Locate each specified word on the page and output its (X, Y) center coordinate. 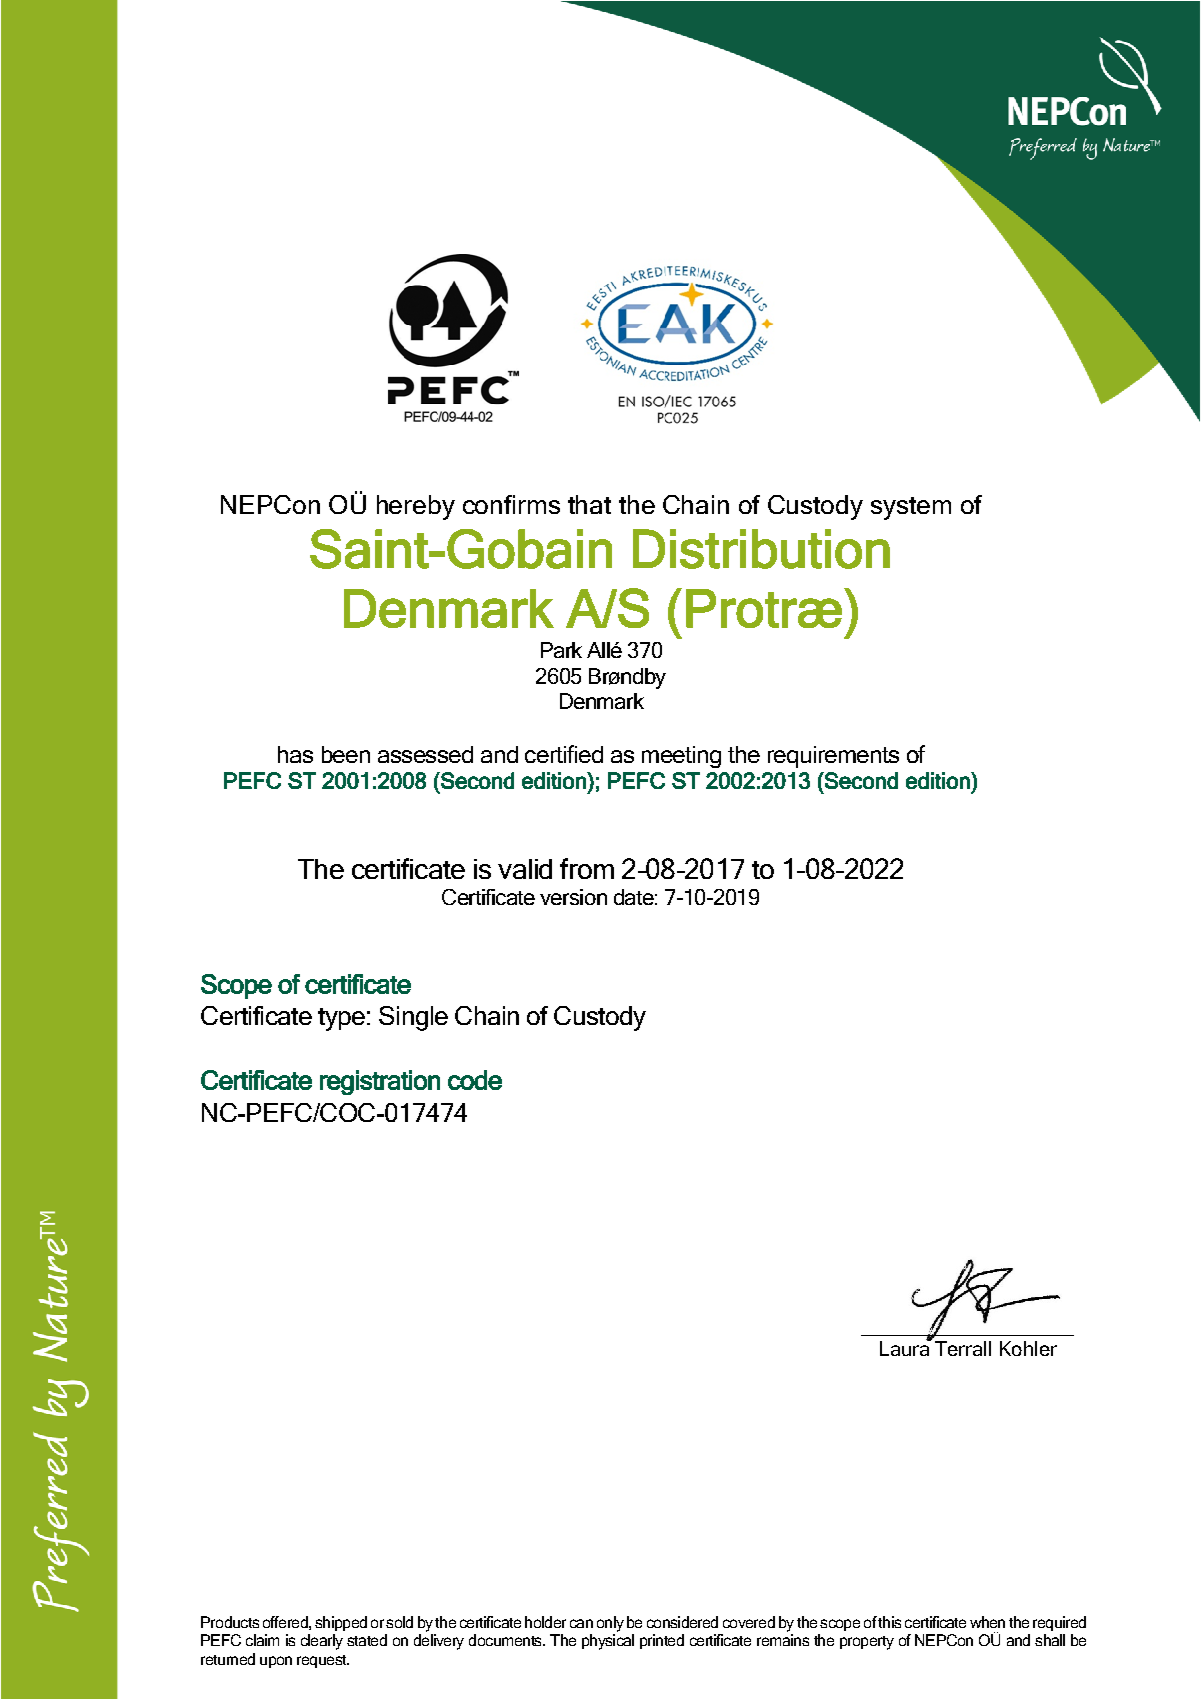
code (475, 1080)
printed (662, 1641)
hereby (416, 507)
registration (380, 1082)
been (346, 754)
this (889, 1622)
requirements (833, 757)
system (911, 508)
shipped (341, 1623)
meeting (681, 757)
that (589, 504)
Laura (905, 1347)
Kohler (1028, 1348)
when (987, 1622)
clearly (322, 1642)
